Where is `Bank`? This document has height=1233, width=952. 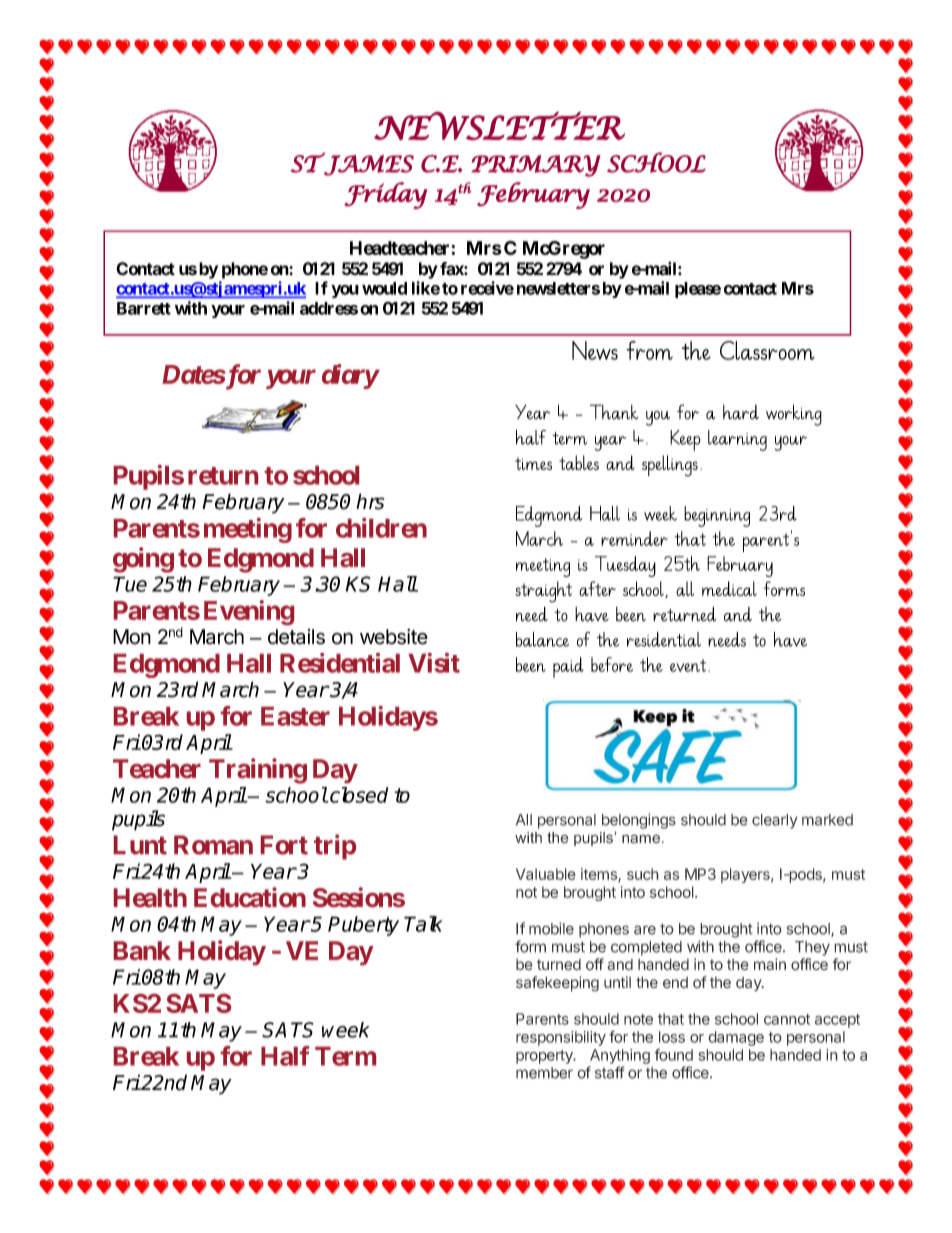 Bank is located at coordinates (142, 950).
